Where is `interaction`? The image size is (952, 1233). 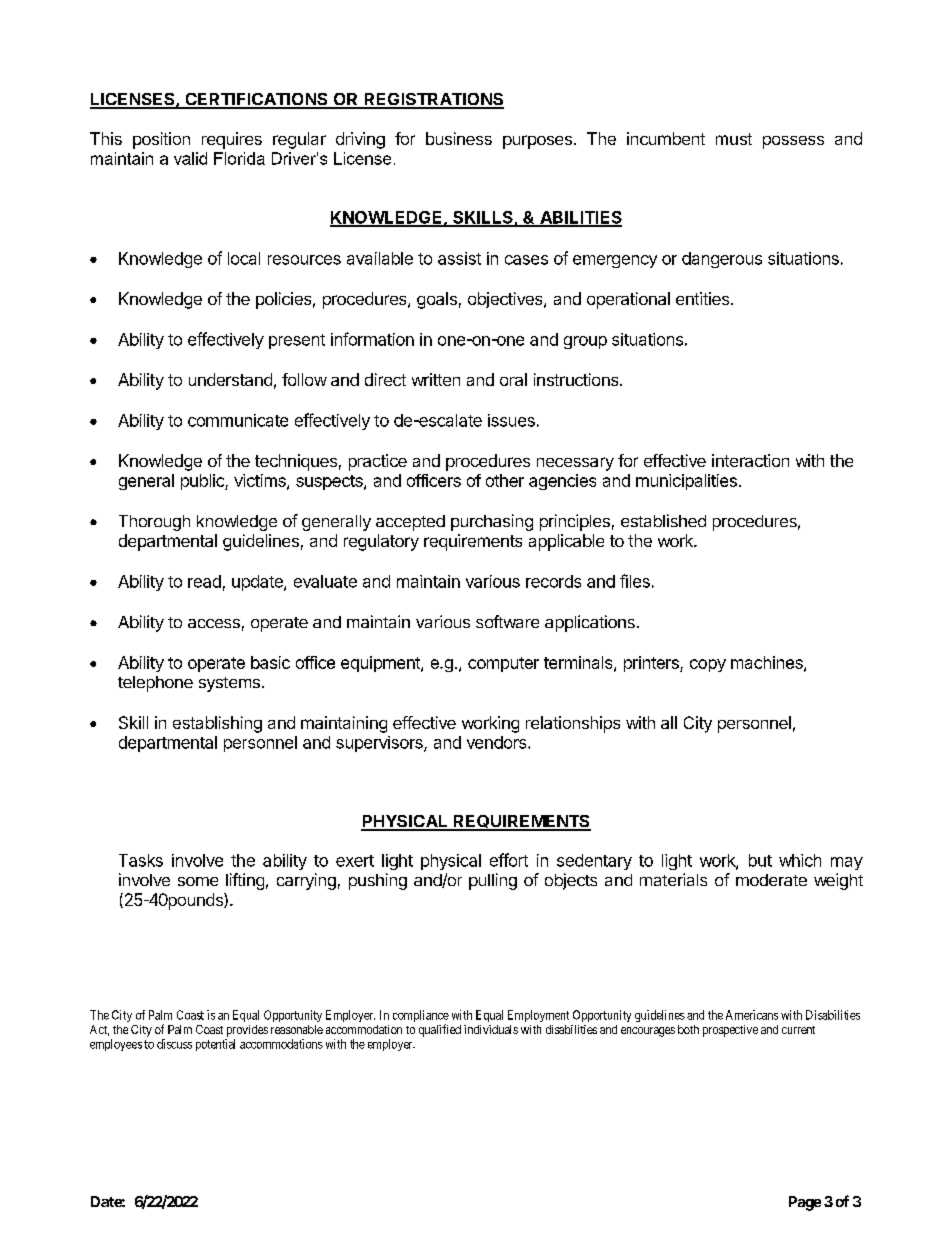 interaction is located at coordinates (750, 460).
